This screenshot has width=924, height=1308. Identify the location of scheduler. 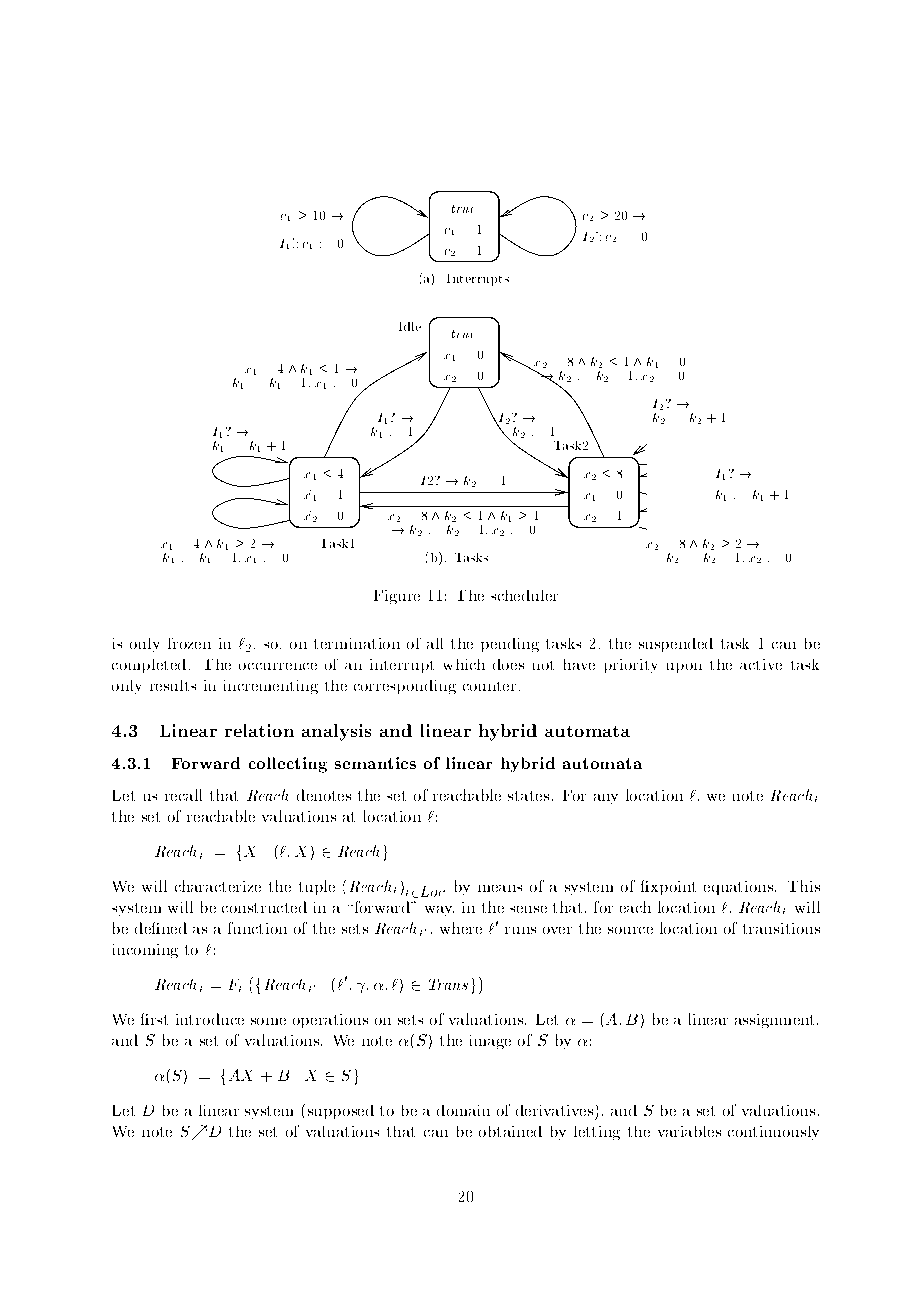
(524, 595).
